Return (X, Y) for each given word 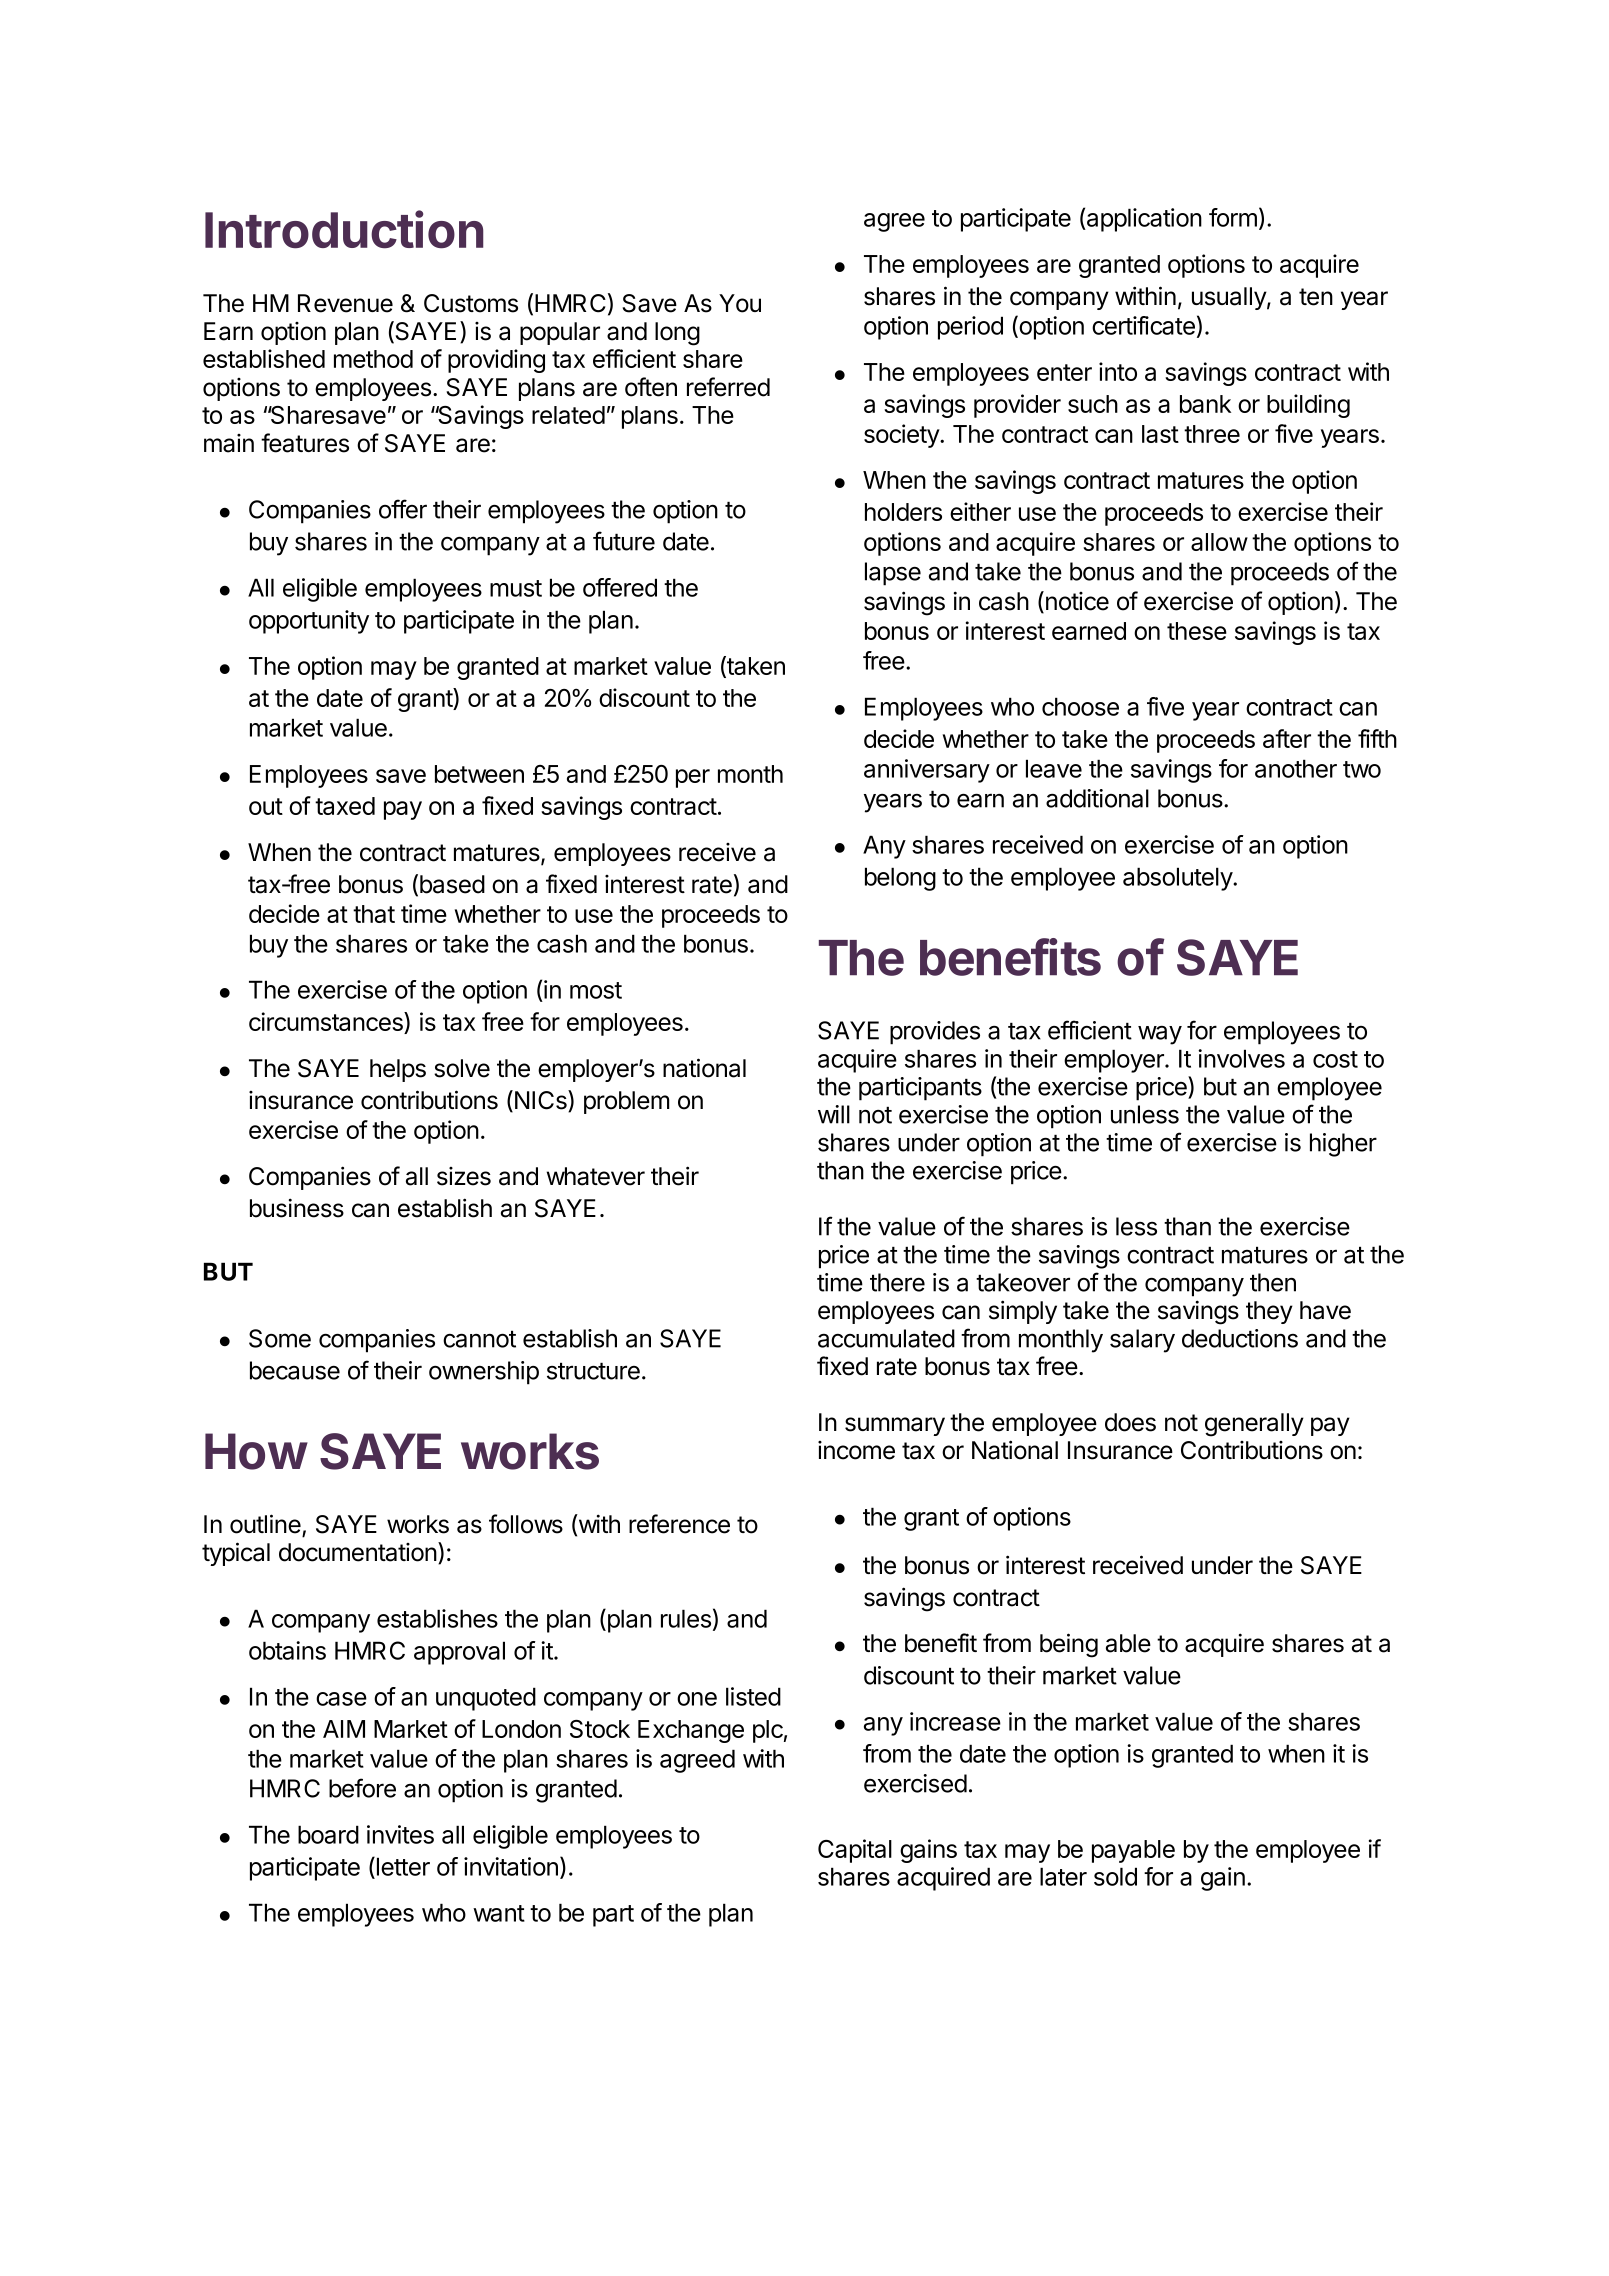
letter (402, 1866)
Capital (855, 1851)
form (1233, 217)
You (740, 303)
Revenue (345, 303)
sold (1115, 1876)
